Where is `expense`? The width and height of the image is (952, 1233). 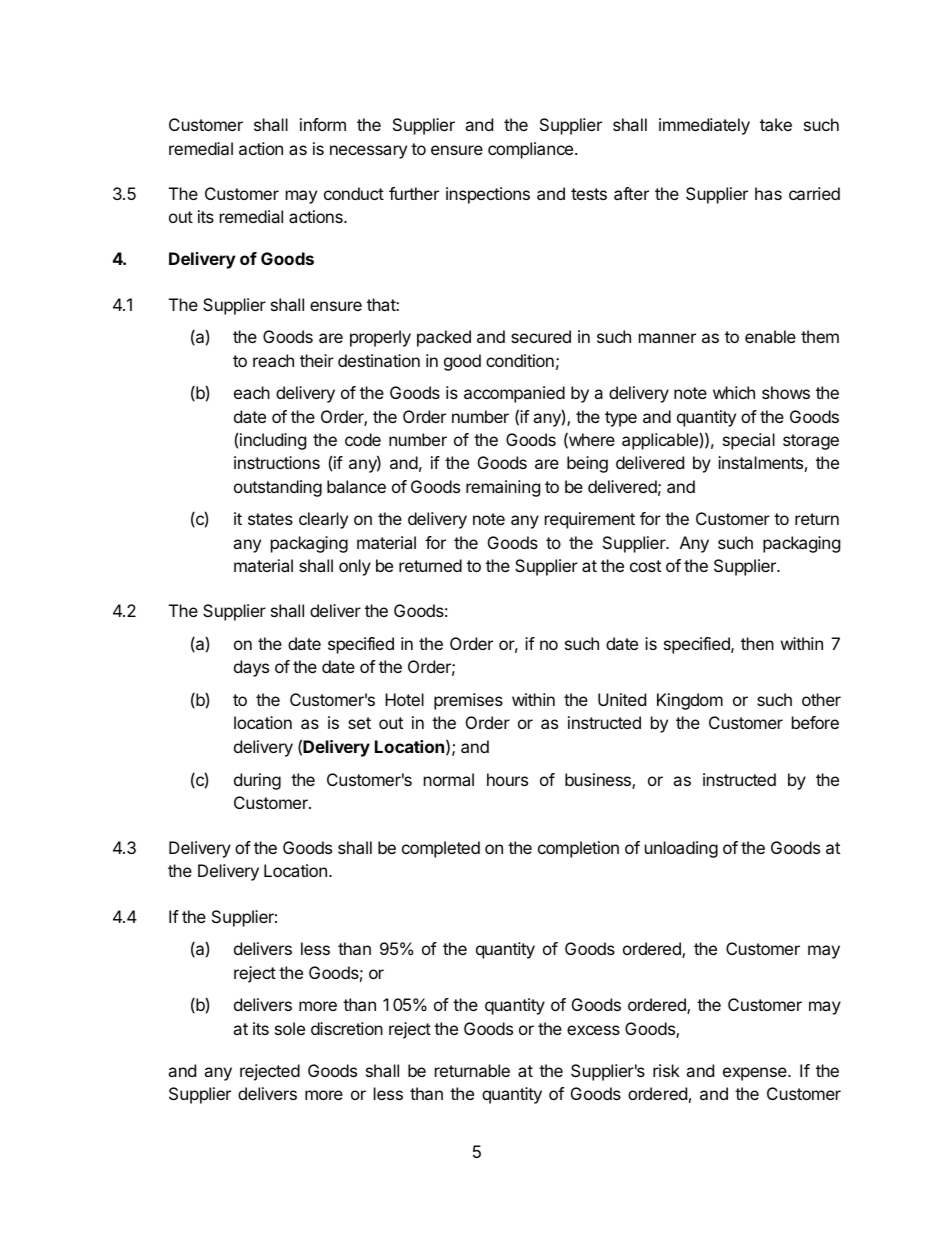 expense is located at coordinates (756, 1074).
